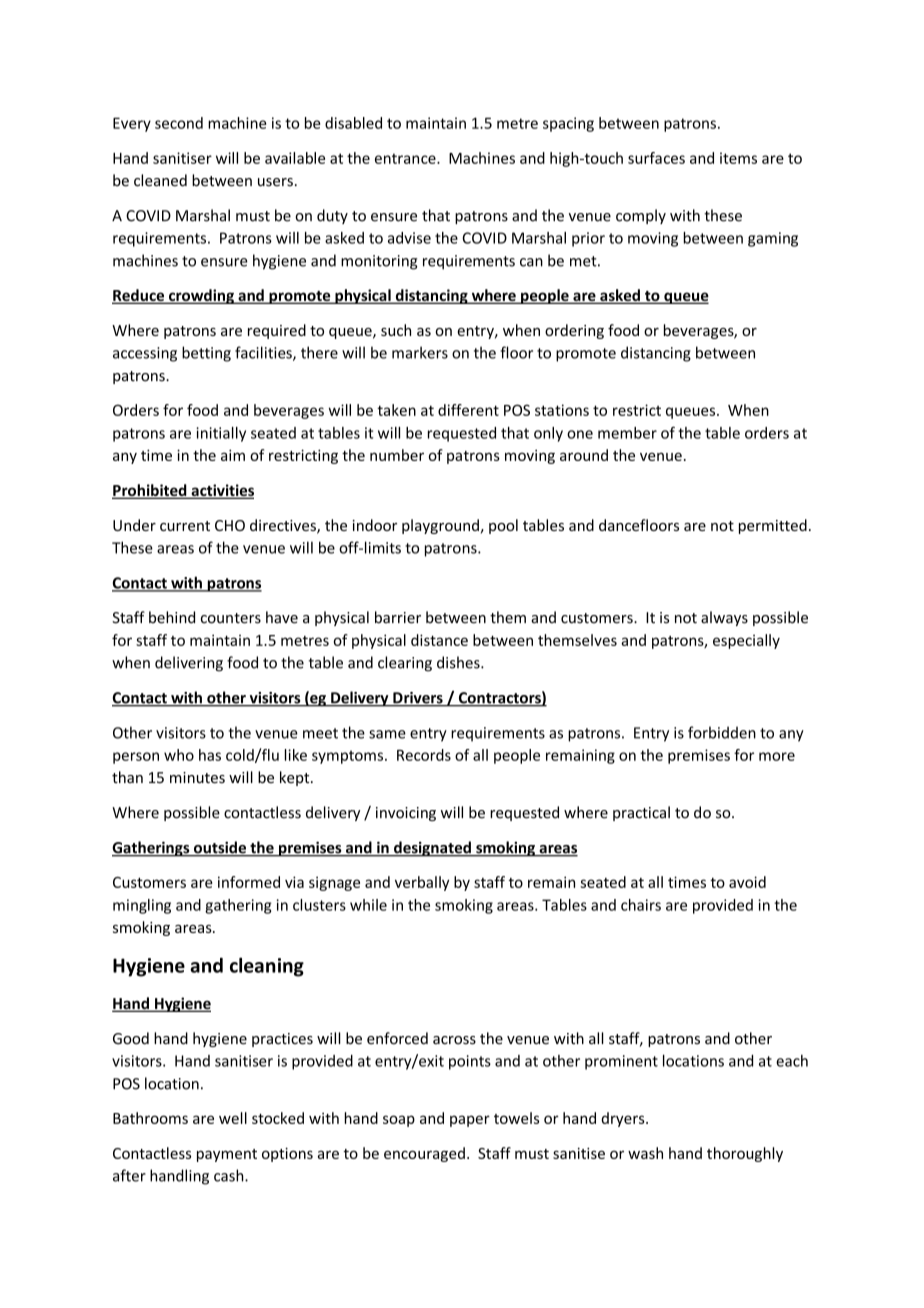  I want to click on payment, so click(227, 1155).
